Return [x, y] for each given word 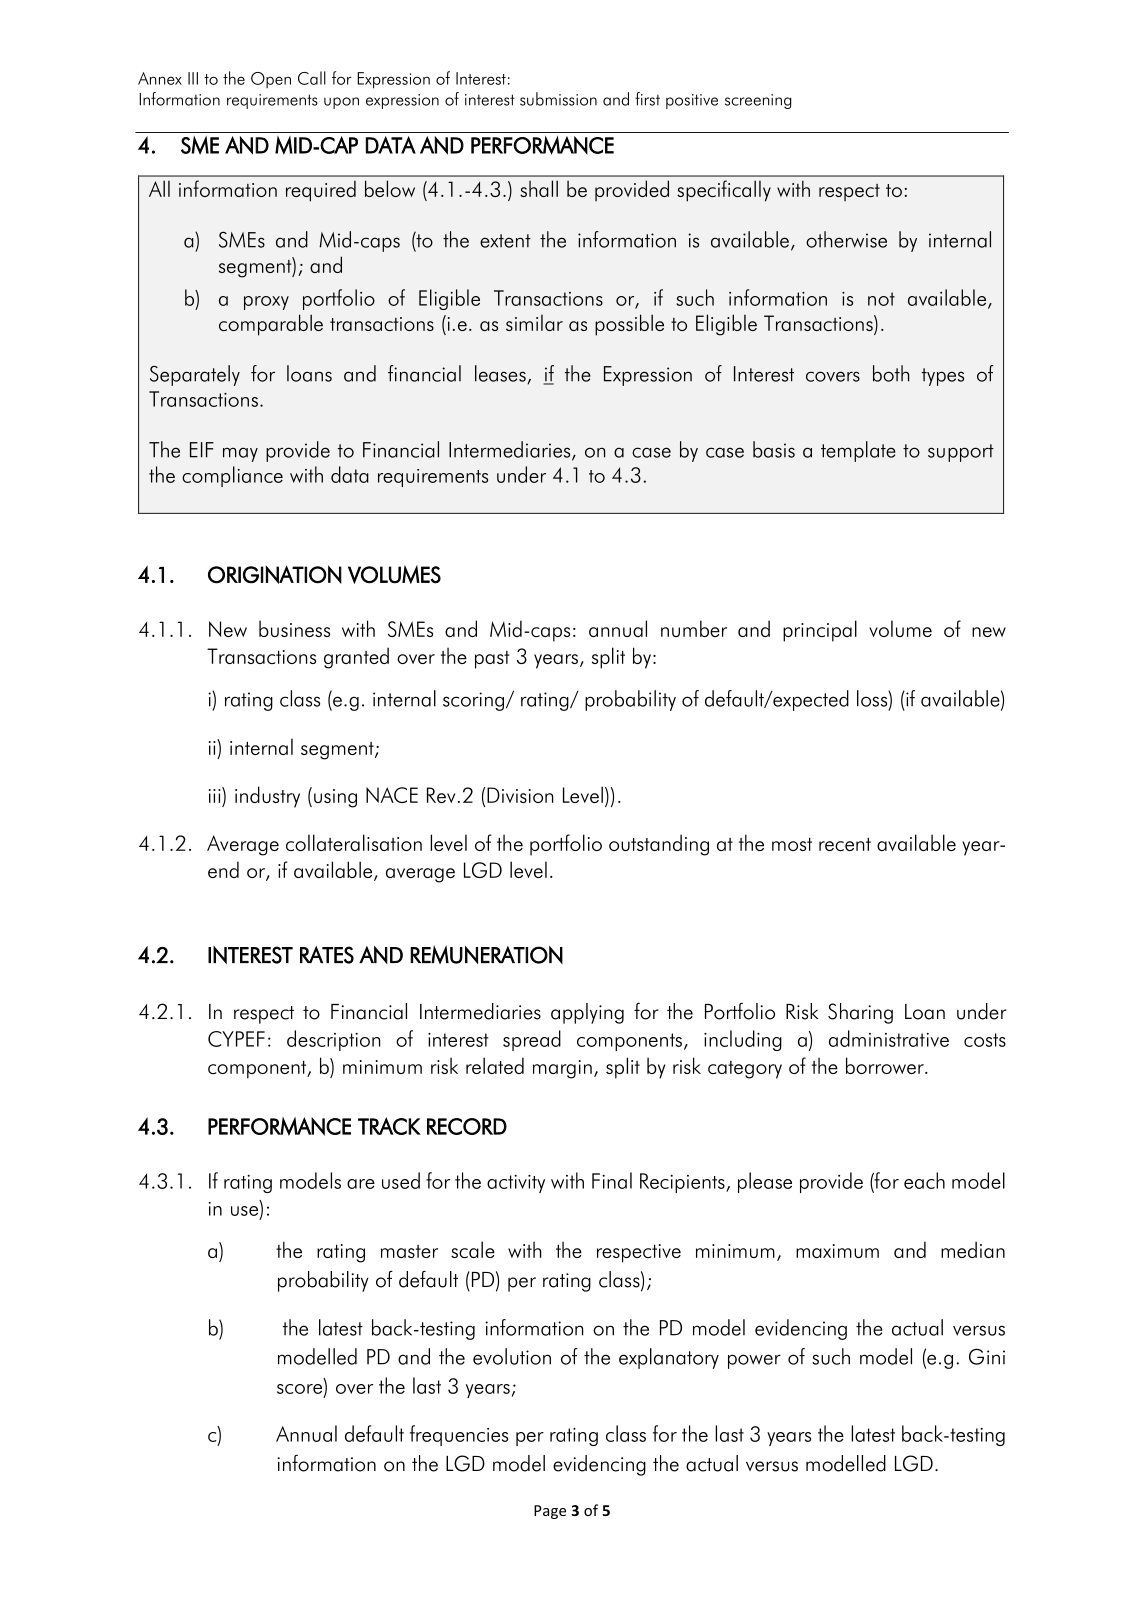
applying [587, 1013]
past [492, 660]
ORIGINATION [275, 574]
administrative [889, 1038]
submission [558, 99]
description [333, 1040]
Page [550, 1512]
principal [820, 631]
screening [758, 101]
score [301, 1390]
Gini [987, 1356]
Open [271, 80]
